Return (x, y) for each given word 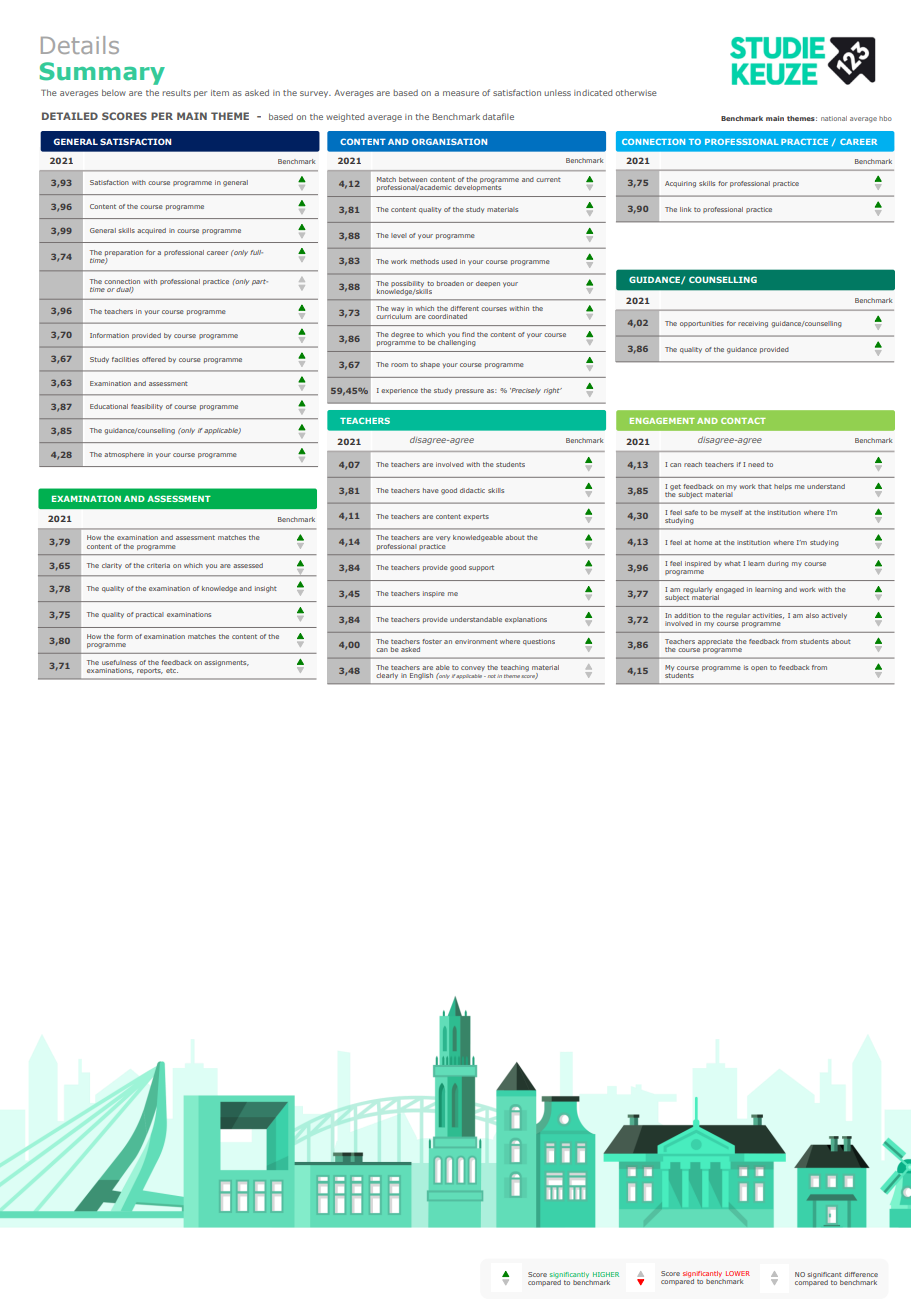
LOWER (738, 1273)
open (759, 668)
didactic (472, 490)
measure (461, 93)
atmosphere (124, 455)
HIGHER (606, 1274)
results (176, 92)
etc (172, 670)
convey (473, 668)
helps (783, 487)
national (834, 118)
